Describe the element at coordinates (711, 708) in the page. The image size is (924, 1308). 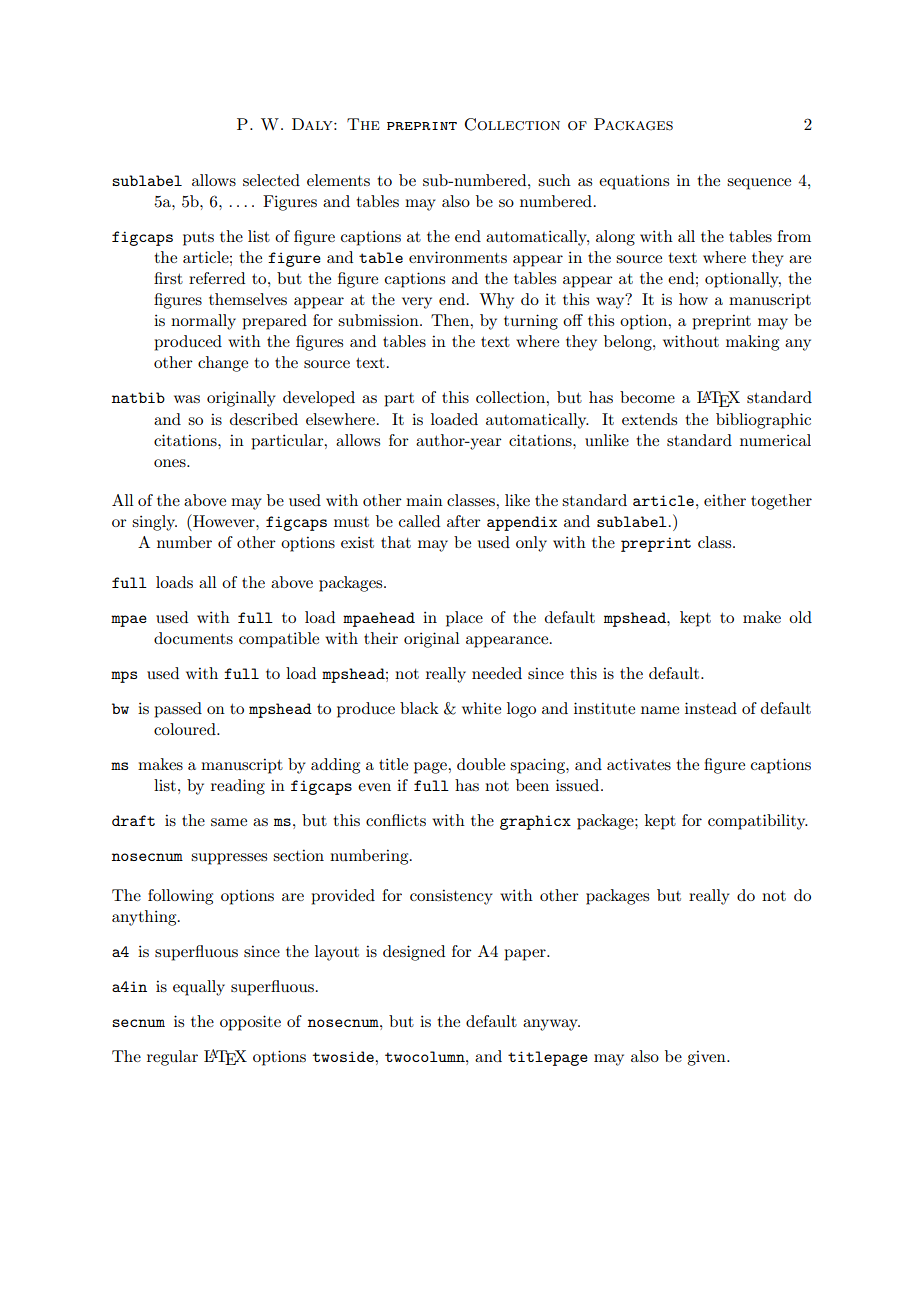
I see `instead` at that location.
